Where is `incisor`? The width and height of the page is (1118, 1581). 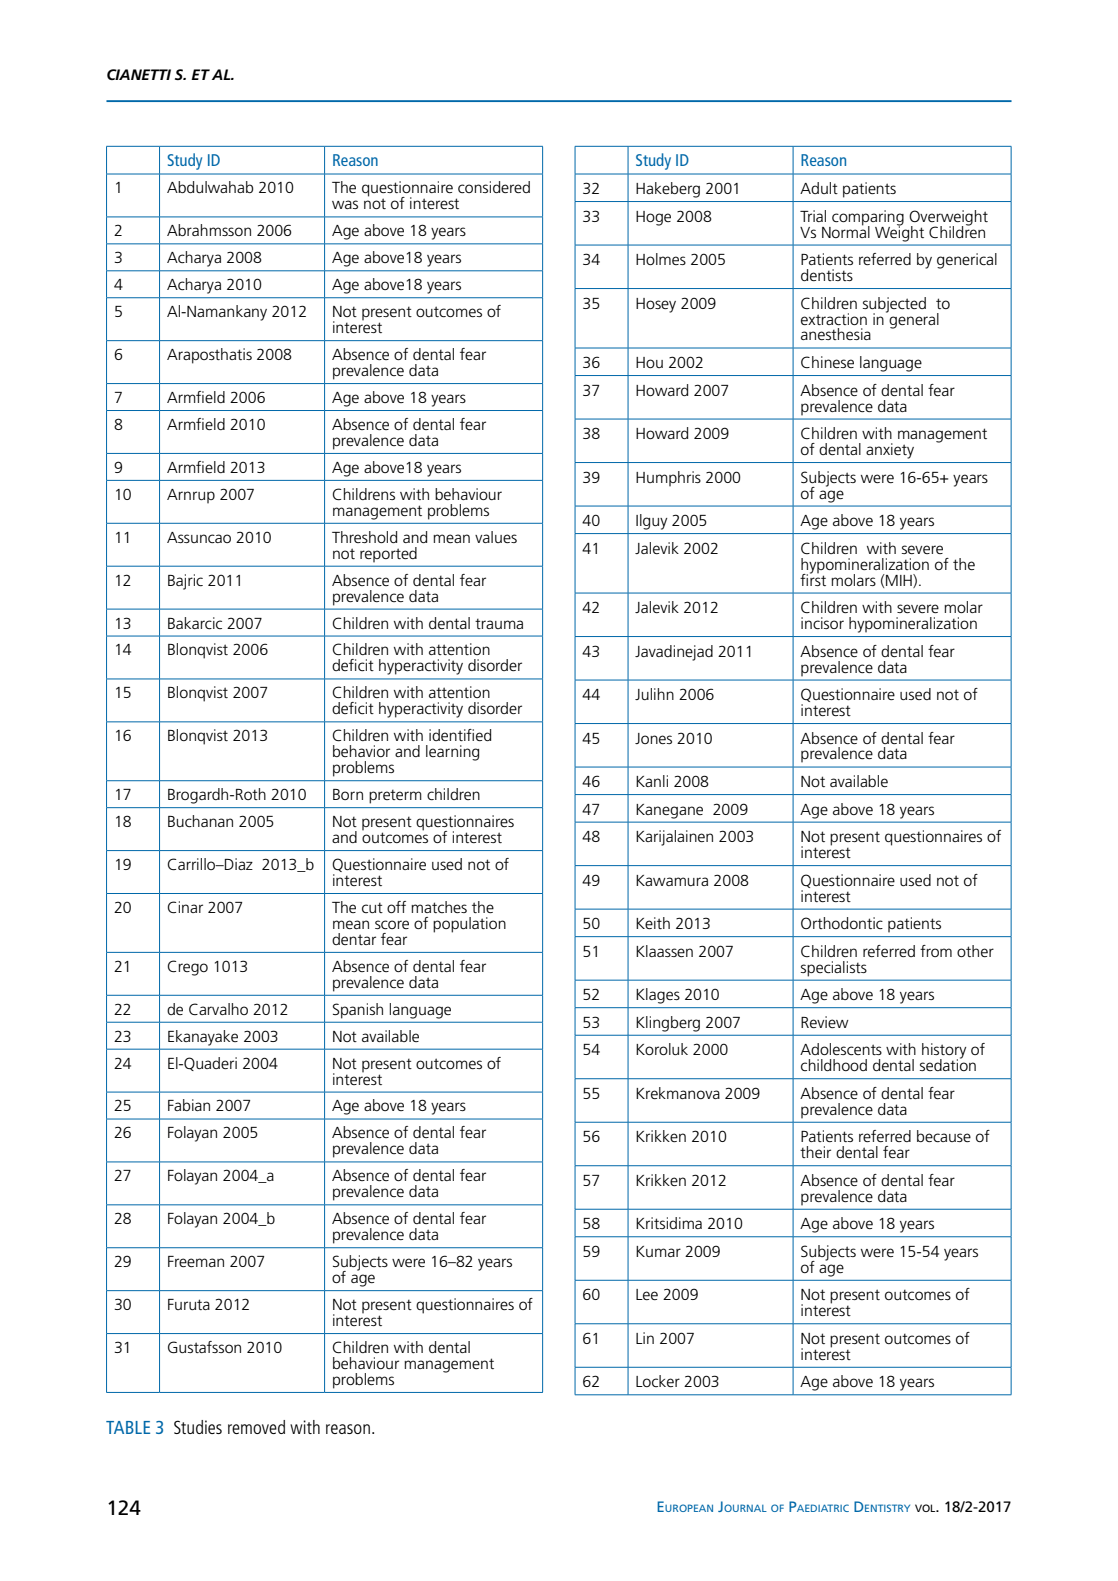 incisor is located at coordinates (822, 623).
